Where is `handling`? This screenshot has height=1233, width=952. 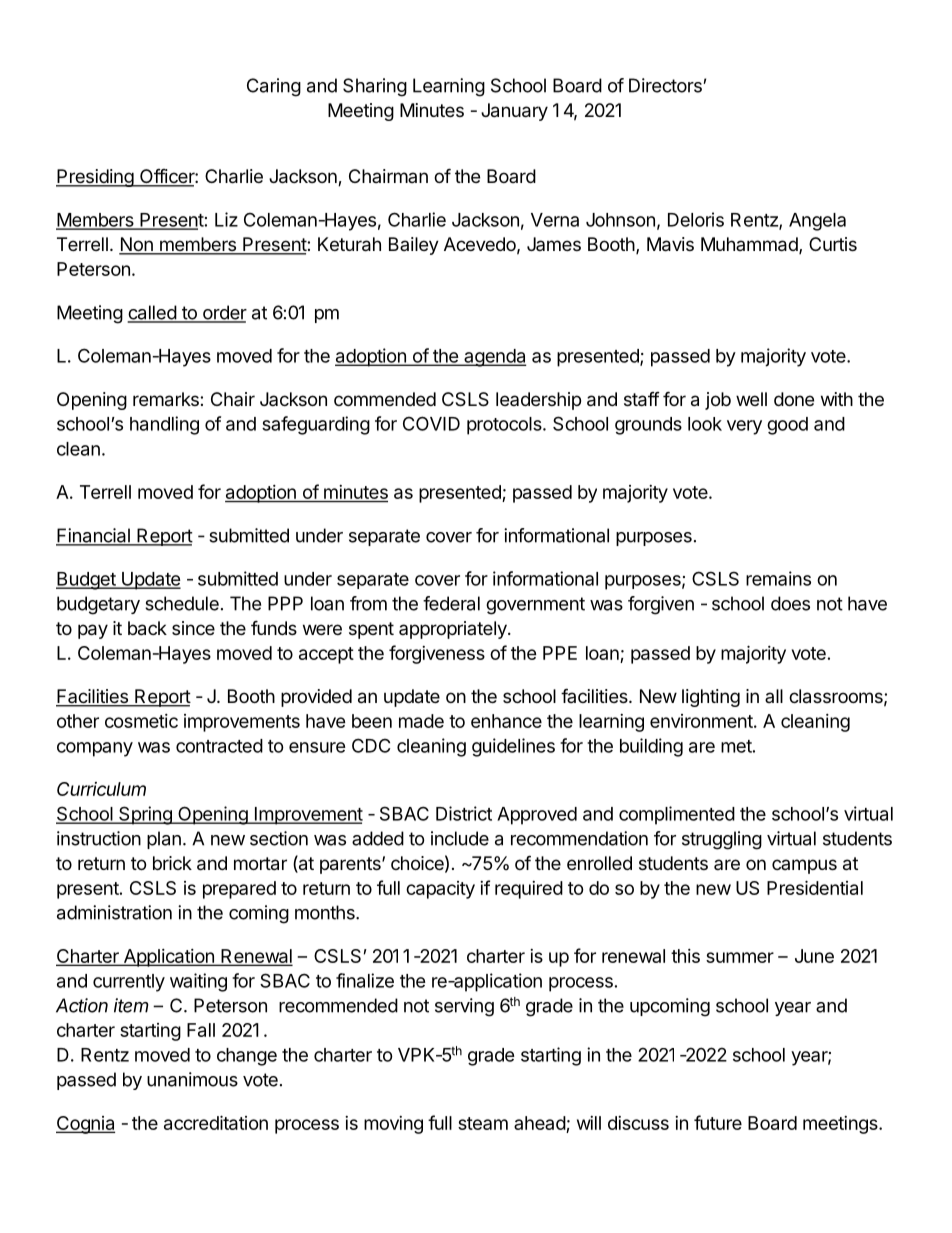
handling is located at coordinates (164, 425).
